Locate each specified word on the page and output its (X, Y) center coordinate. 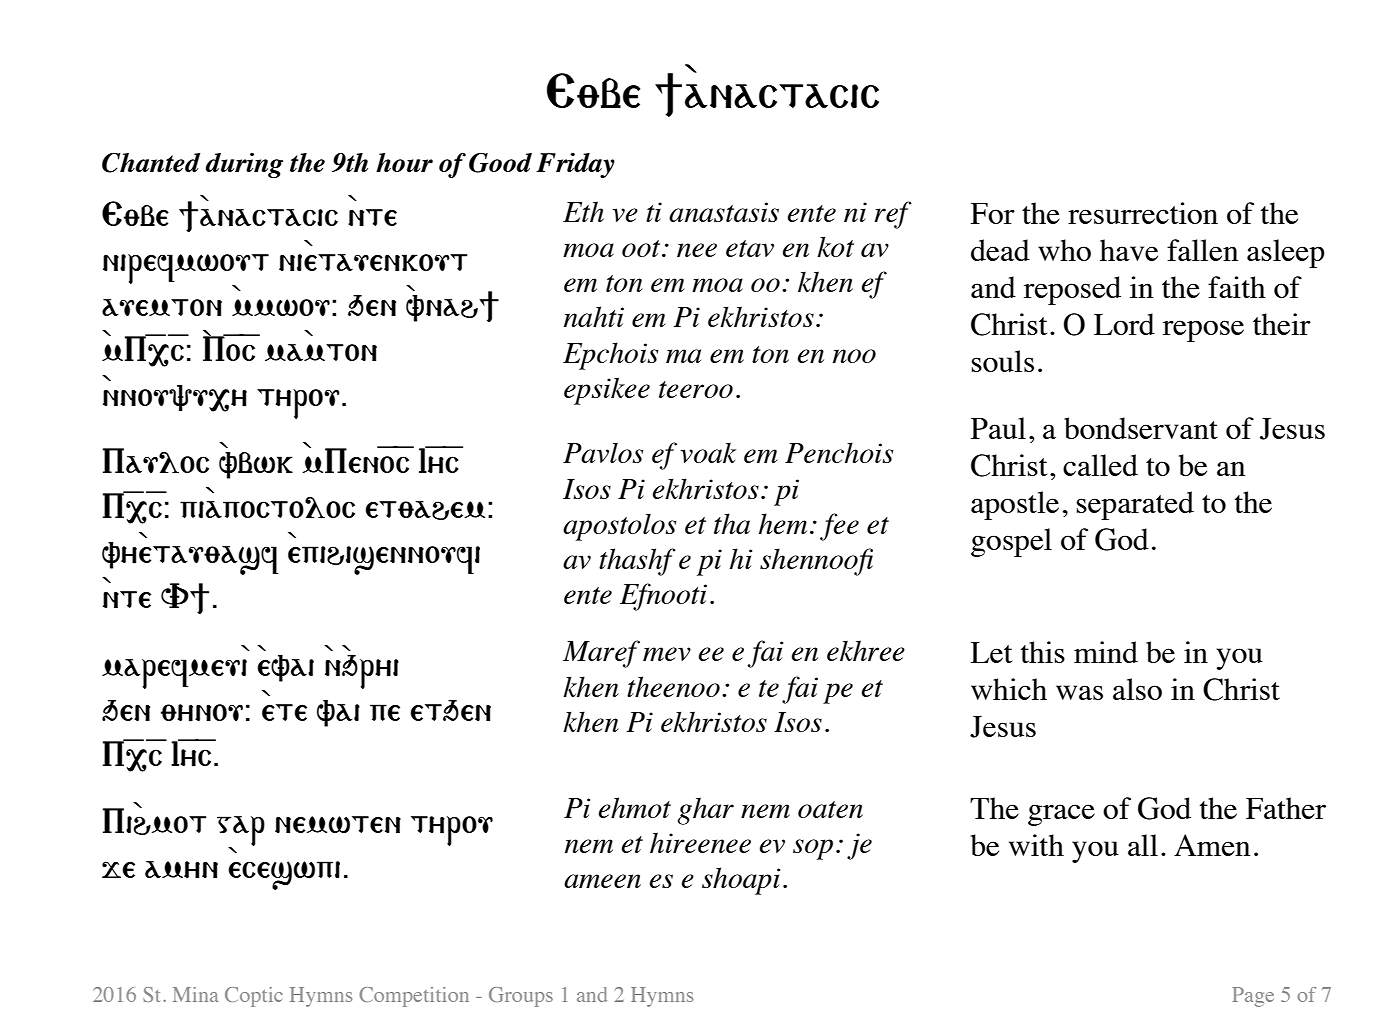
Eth (583, 211)
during (244, 165)
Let (991, 652)
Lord (1124, 324)
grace (1061, 815)
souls (1003, 361)
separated (1135, 505)
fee (839, 527)
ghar (706, 811)
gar (241, 832)
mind (1106, 652)
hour (404, 162)
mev (667, 654)
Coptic (253, 997)
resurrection (1143, 213)
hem (783, 523)
